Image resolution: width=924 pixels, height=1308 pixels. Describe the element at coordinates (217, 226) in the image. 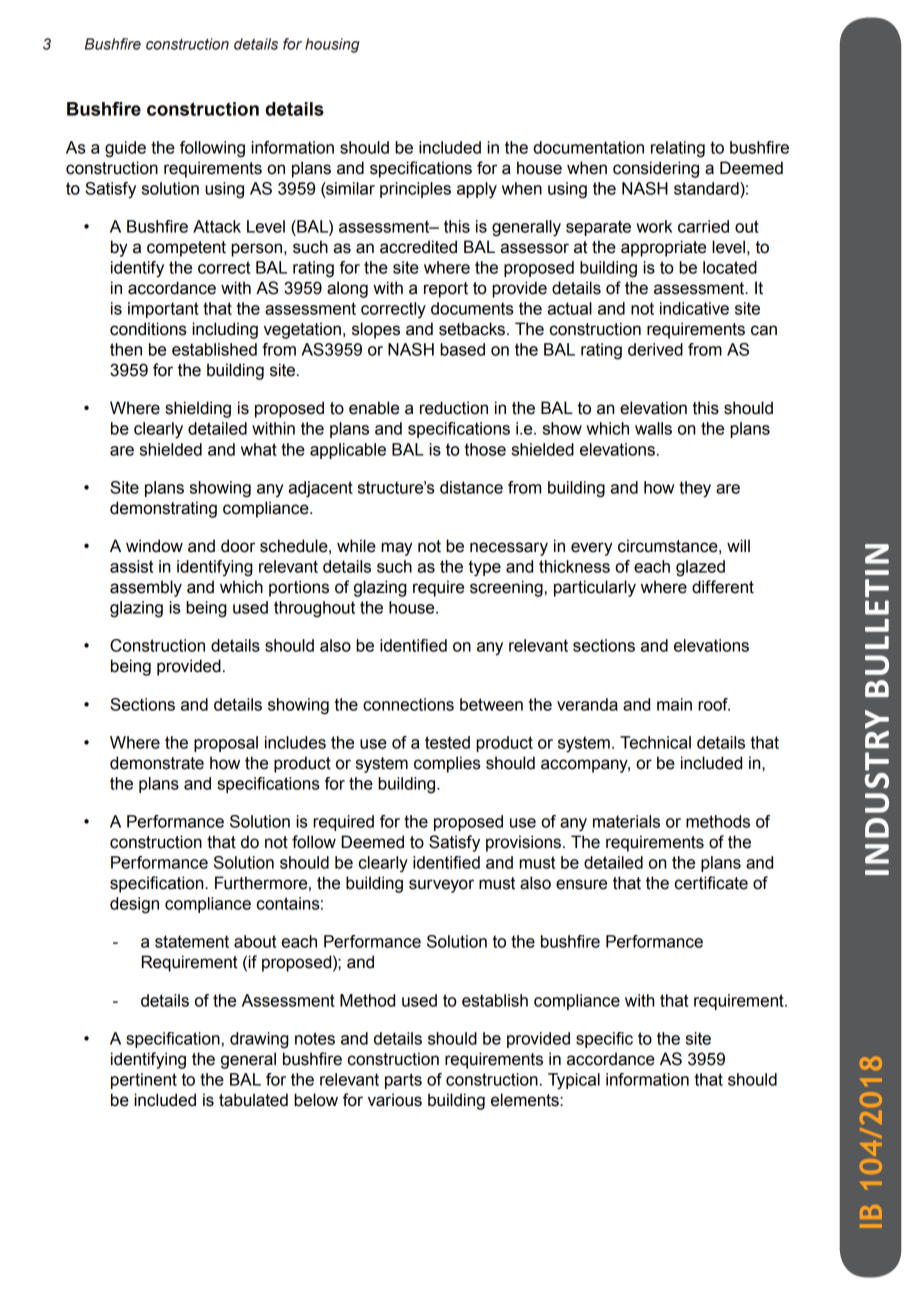

I see `Attack` at that location.
